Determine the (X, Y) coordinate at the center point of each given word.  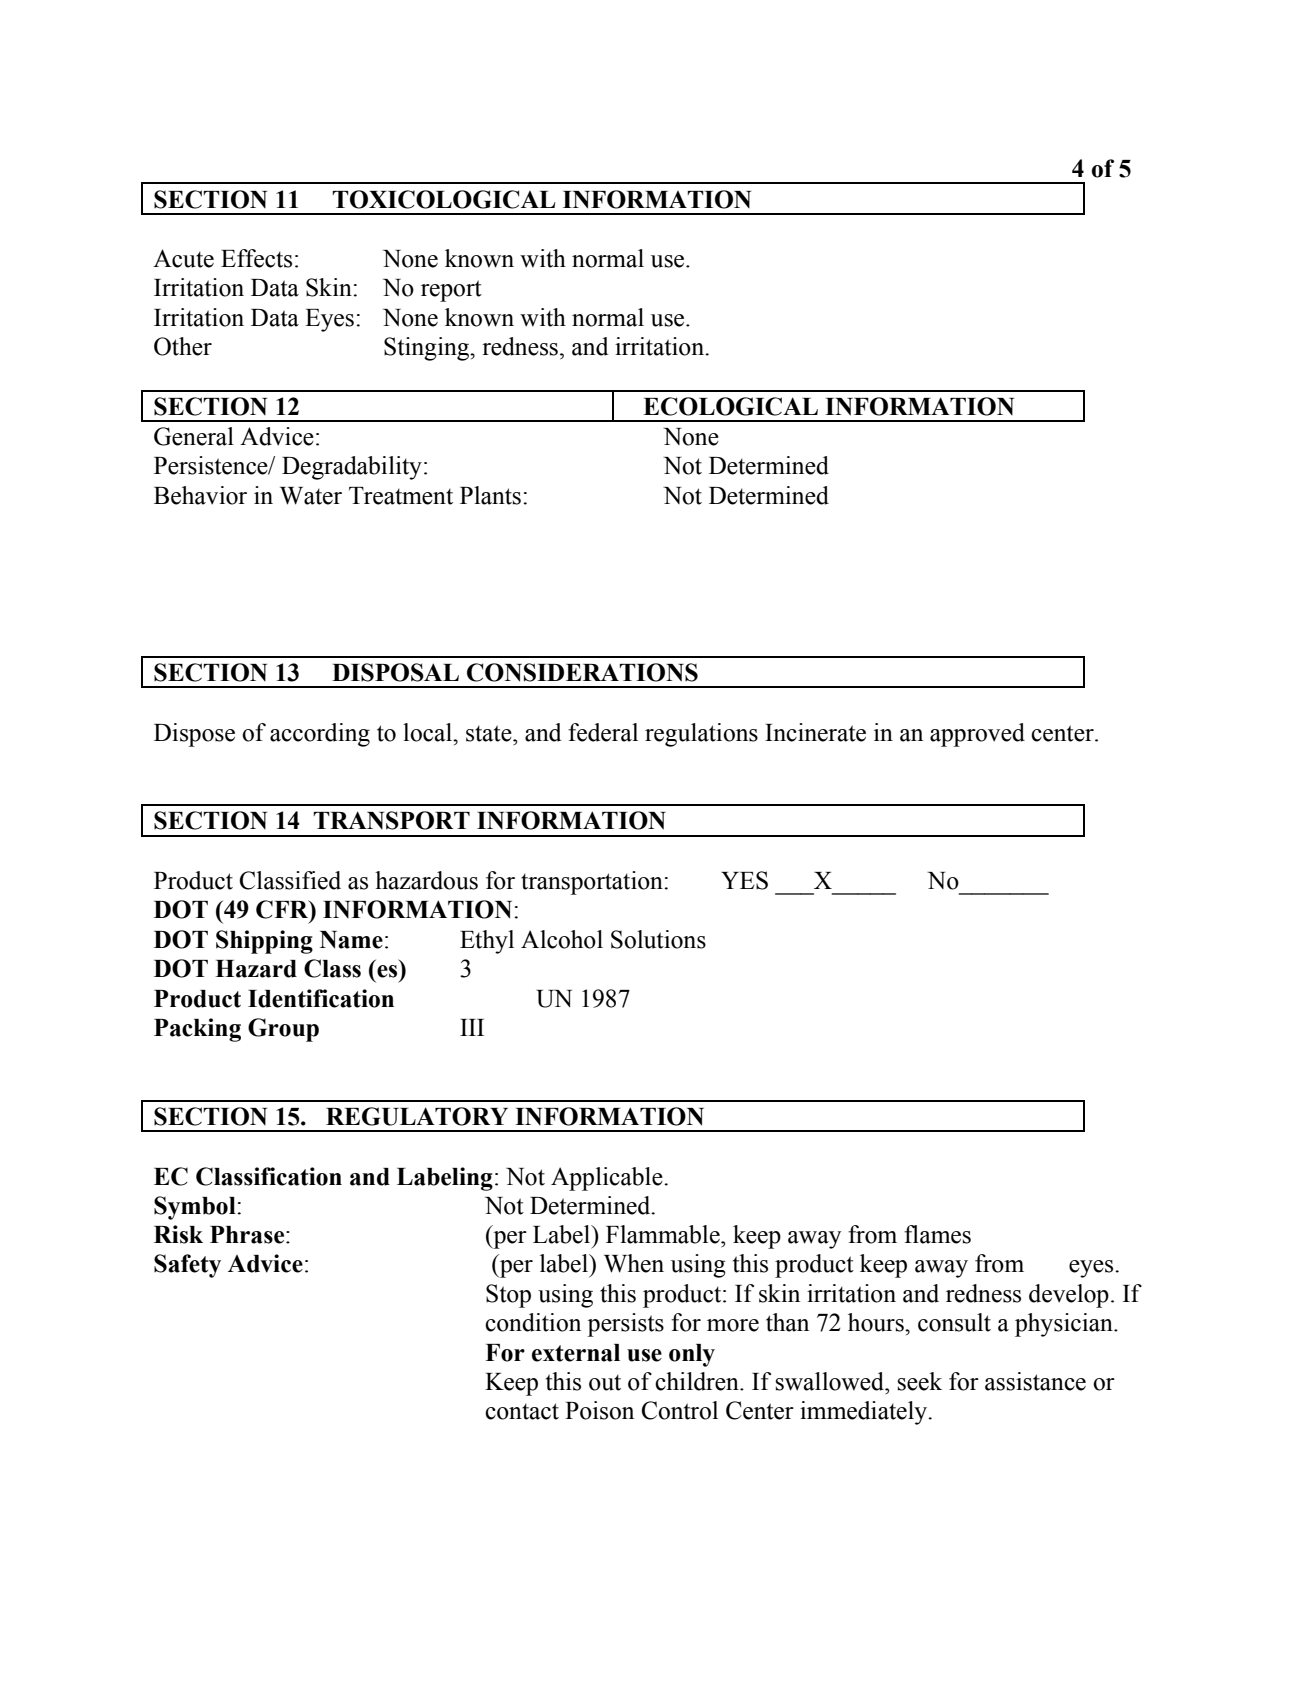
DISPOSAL (395, 672)
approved (977, 735)
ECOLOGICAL (730, 406)
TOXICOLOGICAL (443, 199)
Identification (321, 998)
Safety (187, 1266)
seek (920, 1381)
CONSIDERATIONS (582, 672)
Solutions (658, 939)
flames (937, 1234)
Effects (256, 258)
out (605, 1382)
